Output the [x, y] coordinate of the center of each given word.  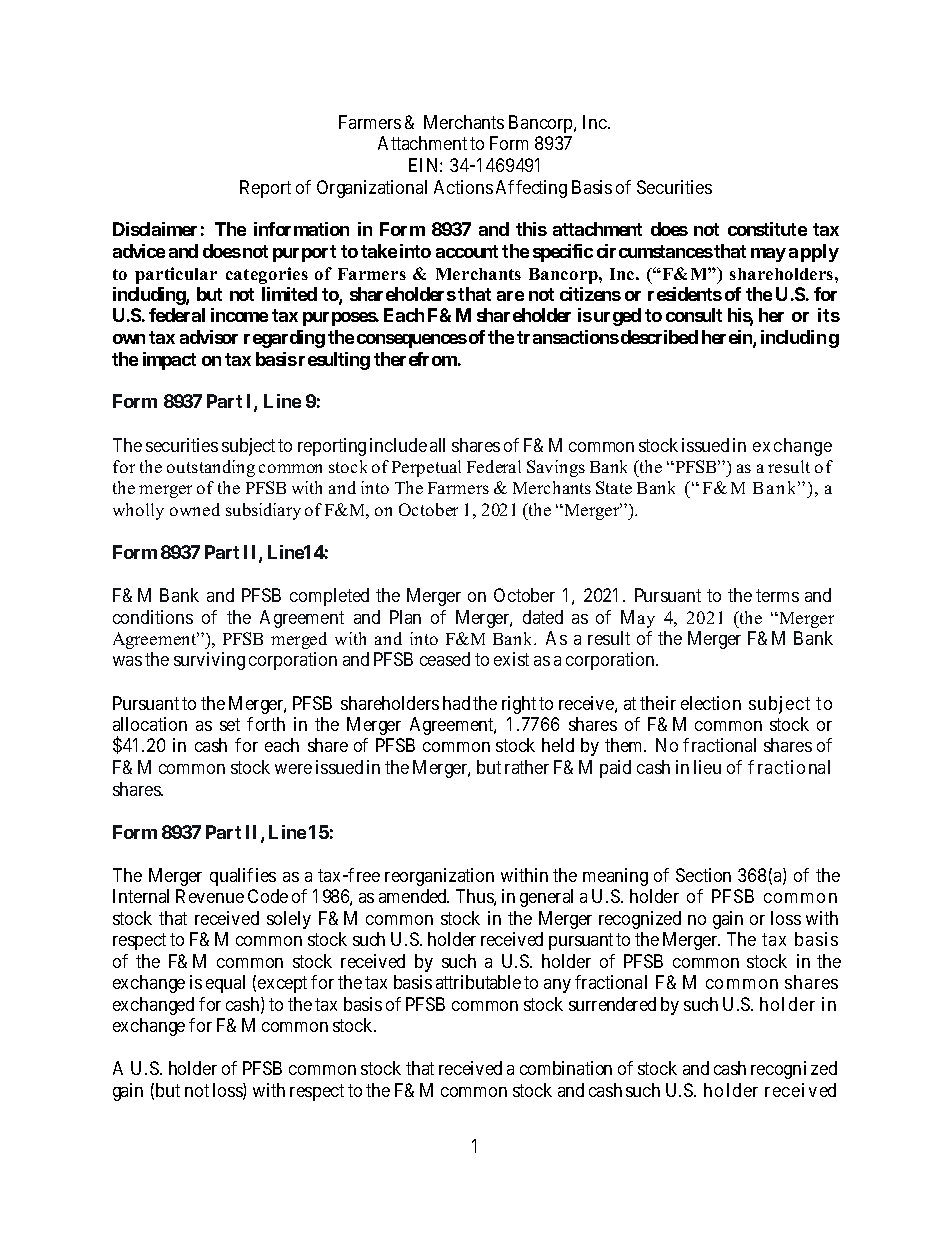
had [456, 703]
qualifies [243, 877]
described [658, 337]
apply [814, 253]
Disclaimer [155, 229]
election [711, 703]
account [467, 251]
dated [543, 617]
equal [225, 984]
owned [195, 509]
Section [703, 875]
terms [777, 595]
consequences [412, 341]
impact [169, 361]
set [230, 725]
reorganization [439, 877]
